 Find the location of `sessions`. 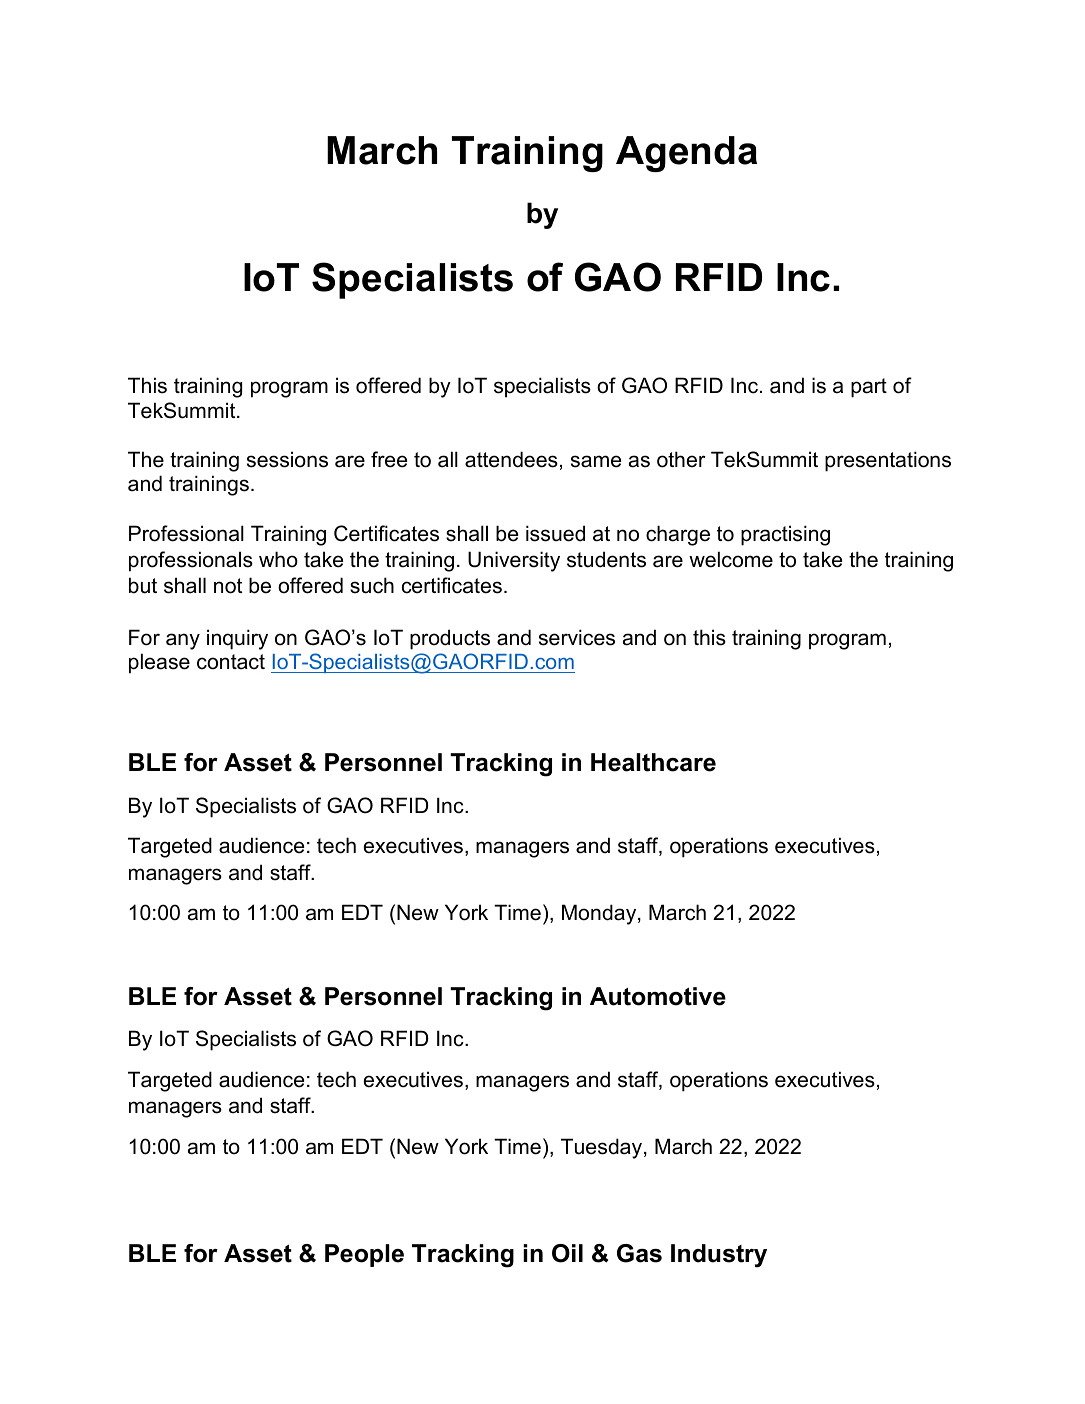

sessions is located at coordinates (287, 459).
